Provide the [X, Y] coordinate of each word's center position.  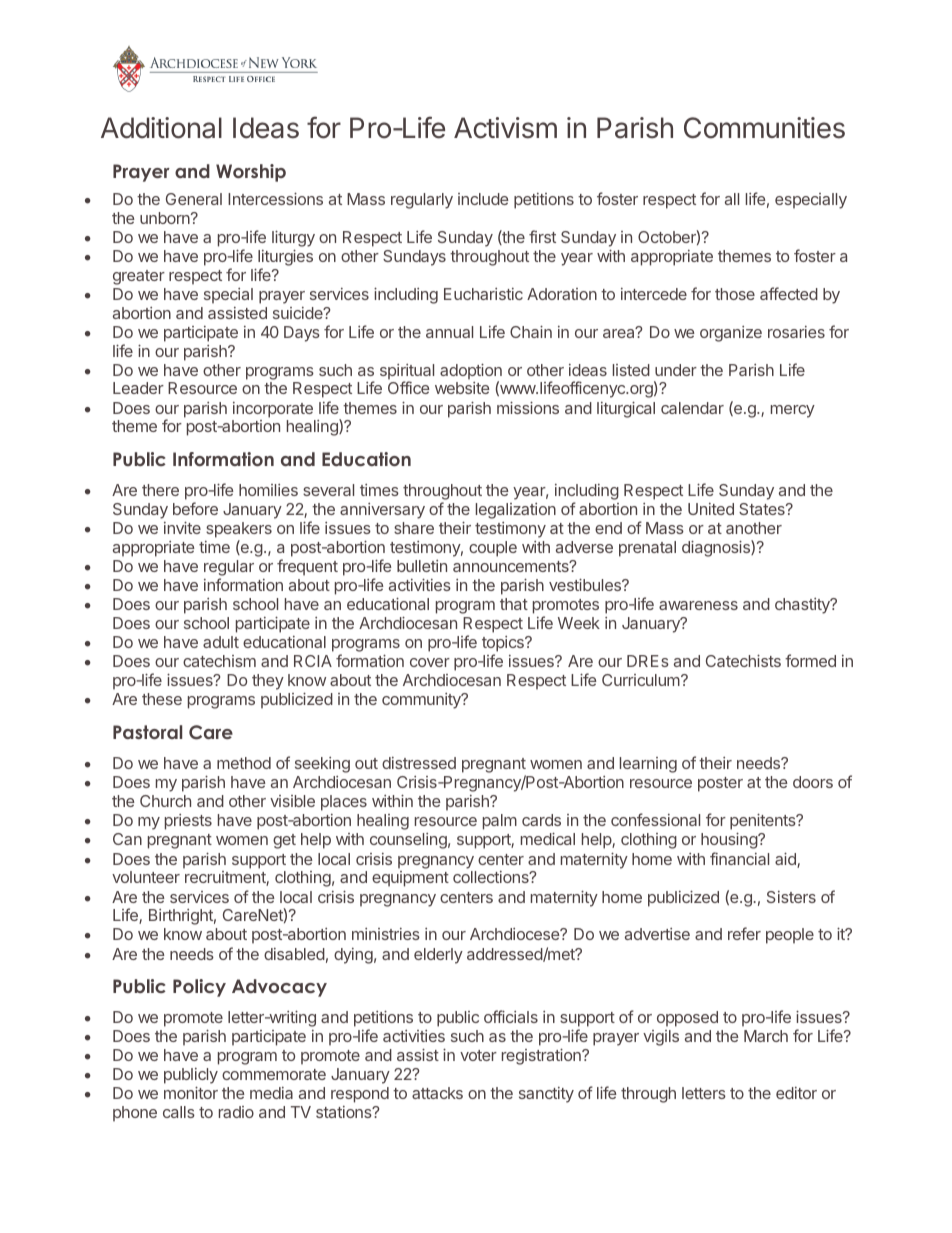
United [711, 509]
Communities [764, 128]
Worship [251, 173]
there [160, 490]
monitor [191, 1092]
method [244, 763]
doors [813, 782]
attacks [437, 1093]
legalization [516, 511]
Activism [505, 128]
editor [796, 1093]
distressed [419, 763]
